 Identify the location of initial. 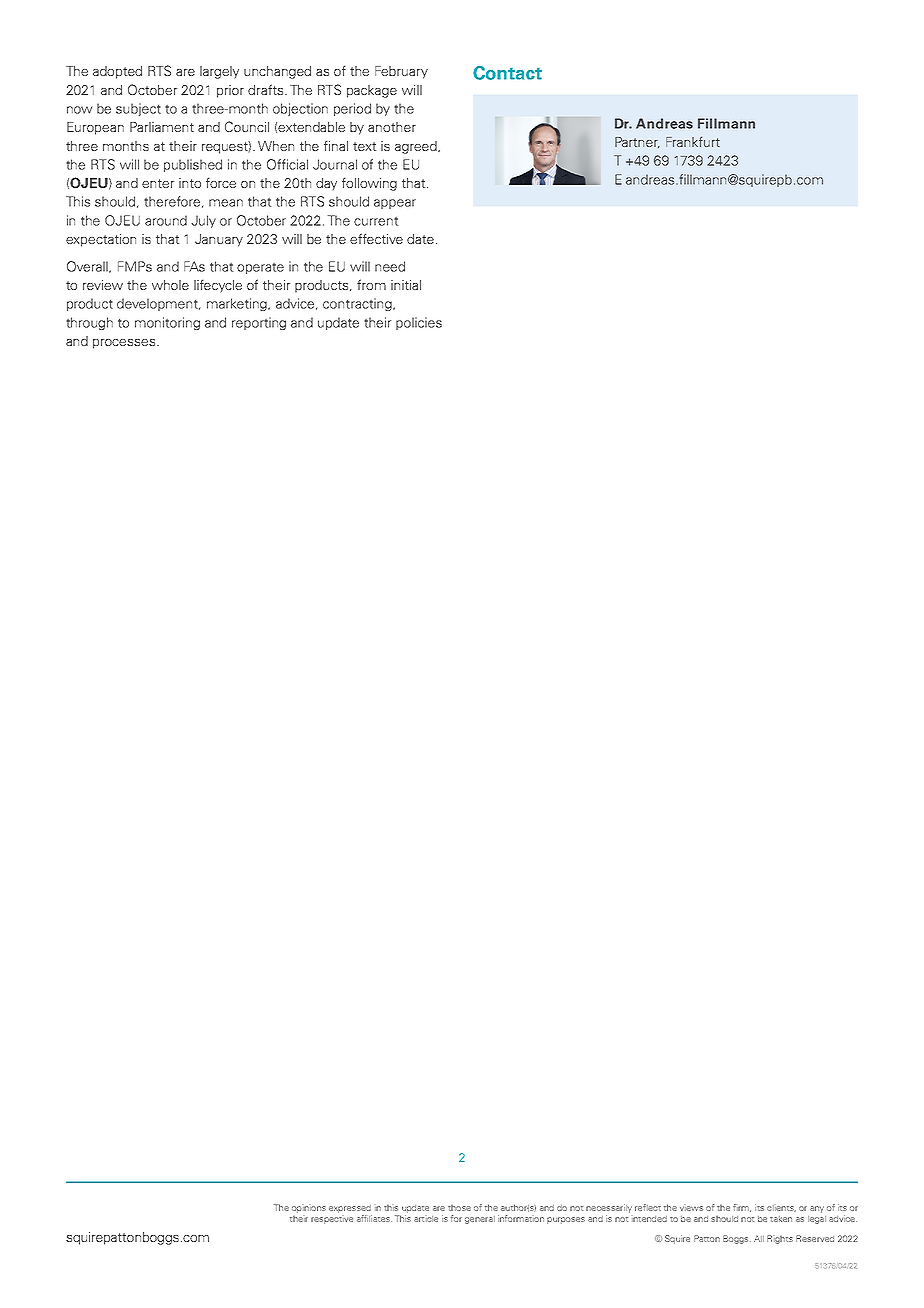
(406, 285).
